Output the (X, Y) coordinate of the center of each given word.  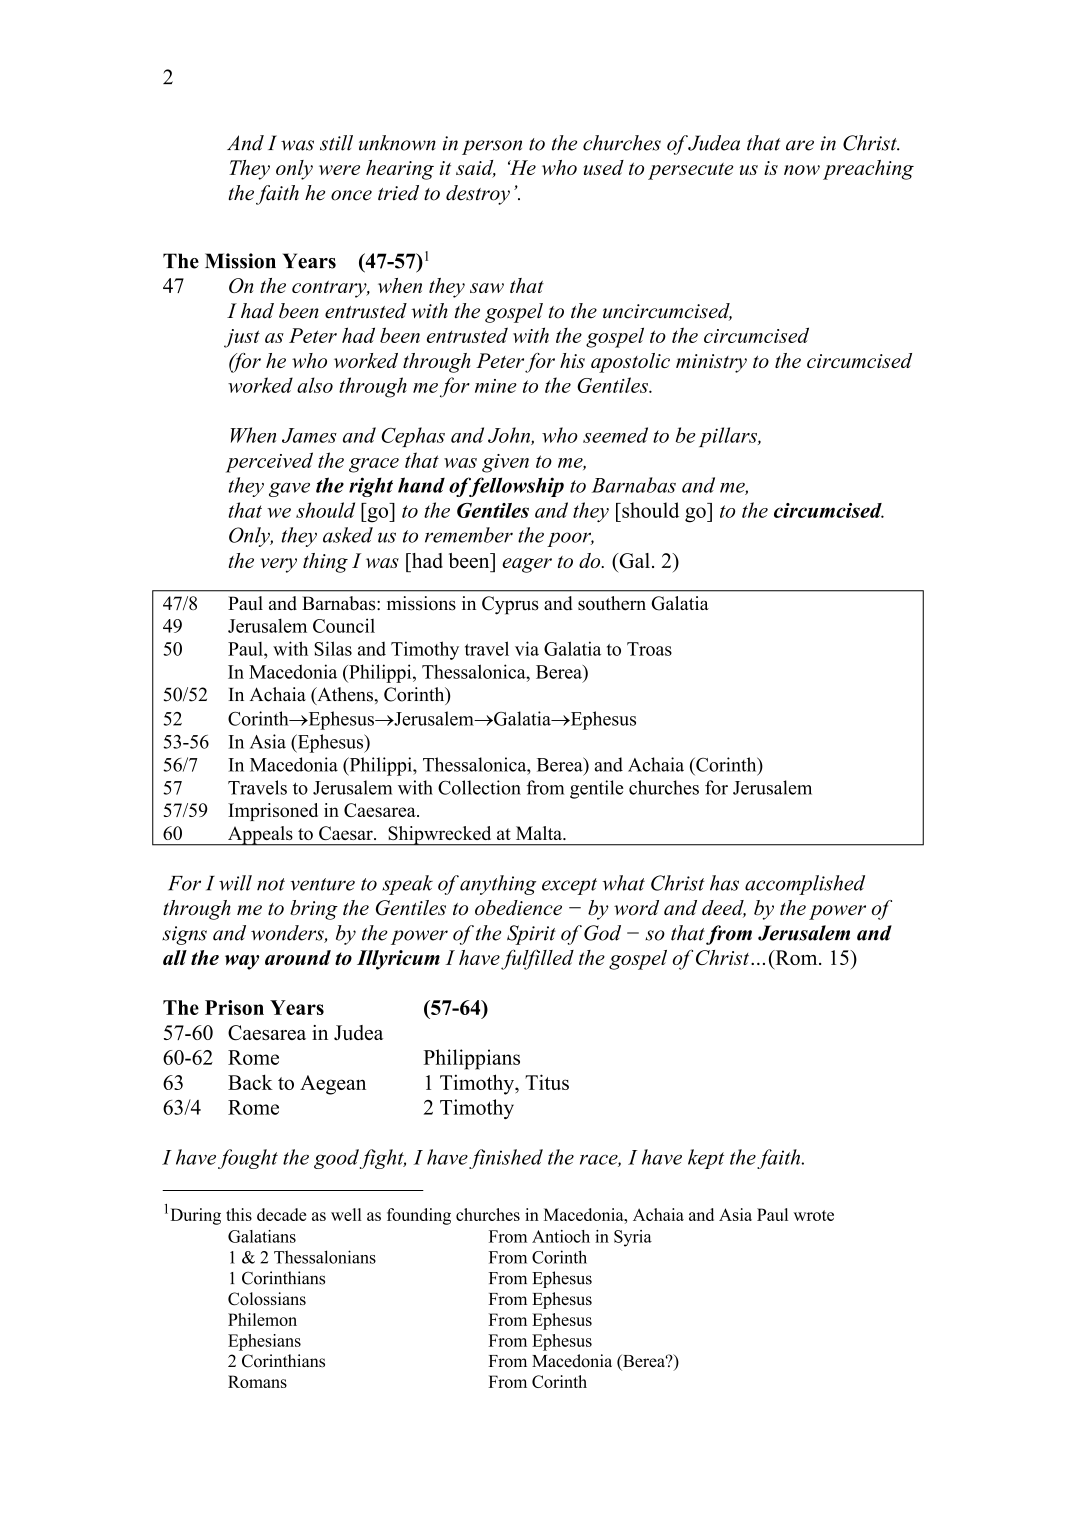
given (505, 463)
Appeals (260, 836)
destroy (478, 195)
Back (250, 1082)
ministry (711, 363)
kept (706, 1159)
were (339, 170)
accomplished (805, 885)
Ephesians (264, 1342)
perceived (269, 462)
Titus (547, 1082)
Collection (479, 787)
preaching (868, 170)
